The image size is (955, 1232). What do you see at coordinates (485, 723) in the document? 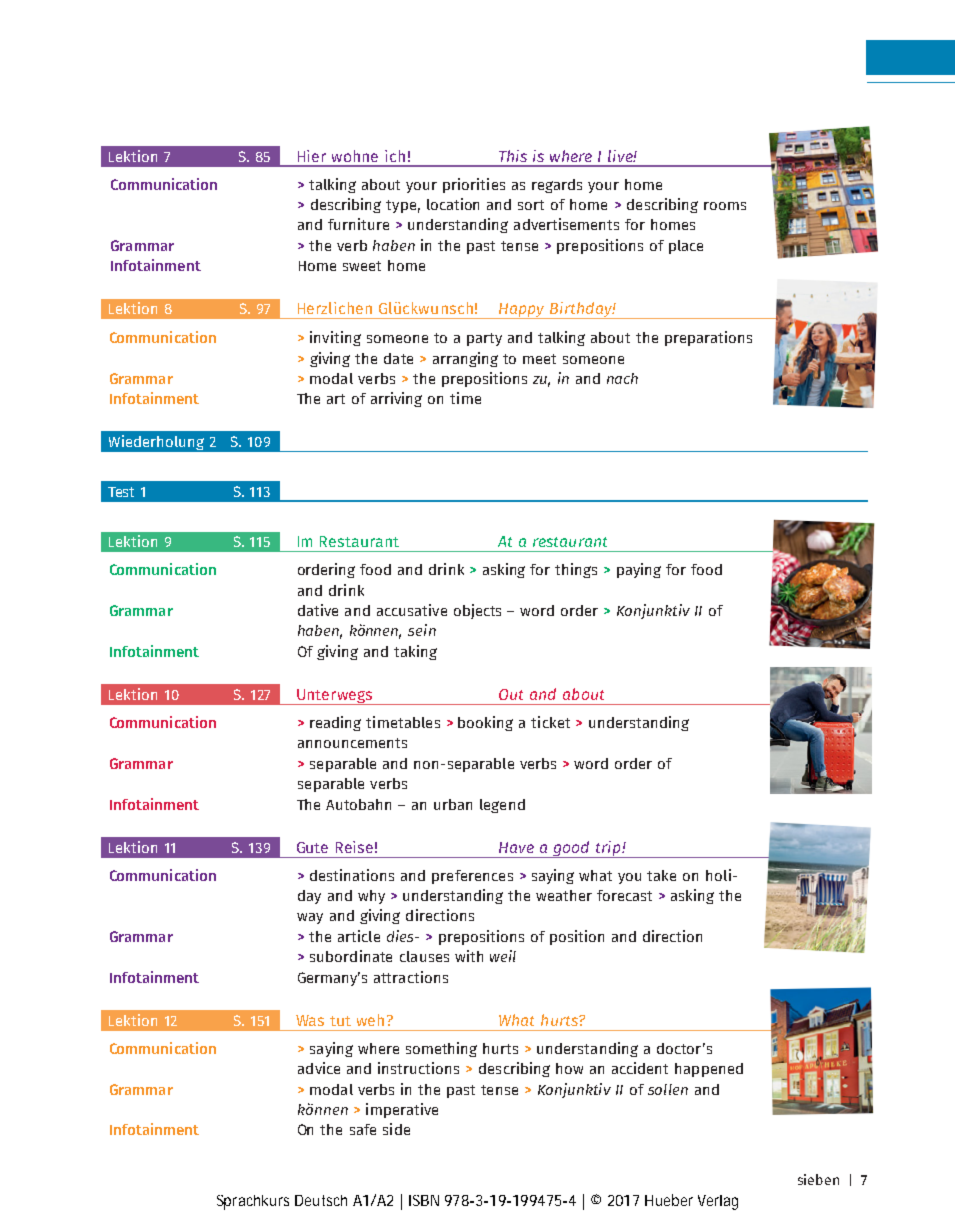
I see `booking` at bounding box center [485, 723].
